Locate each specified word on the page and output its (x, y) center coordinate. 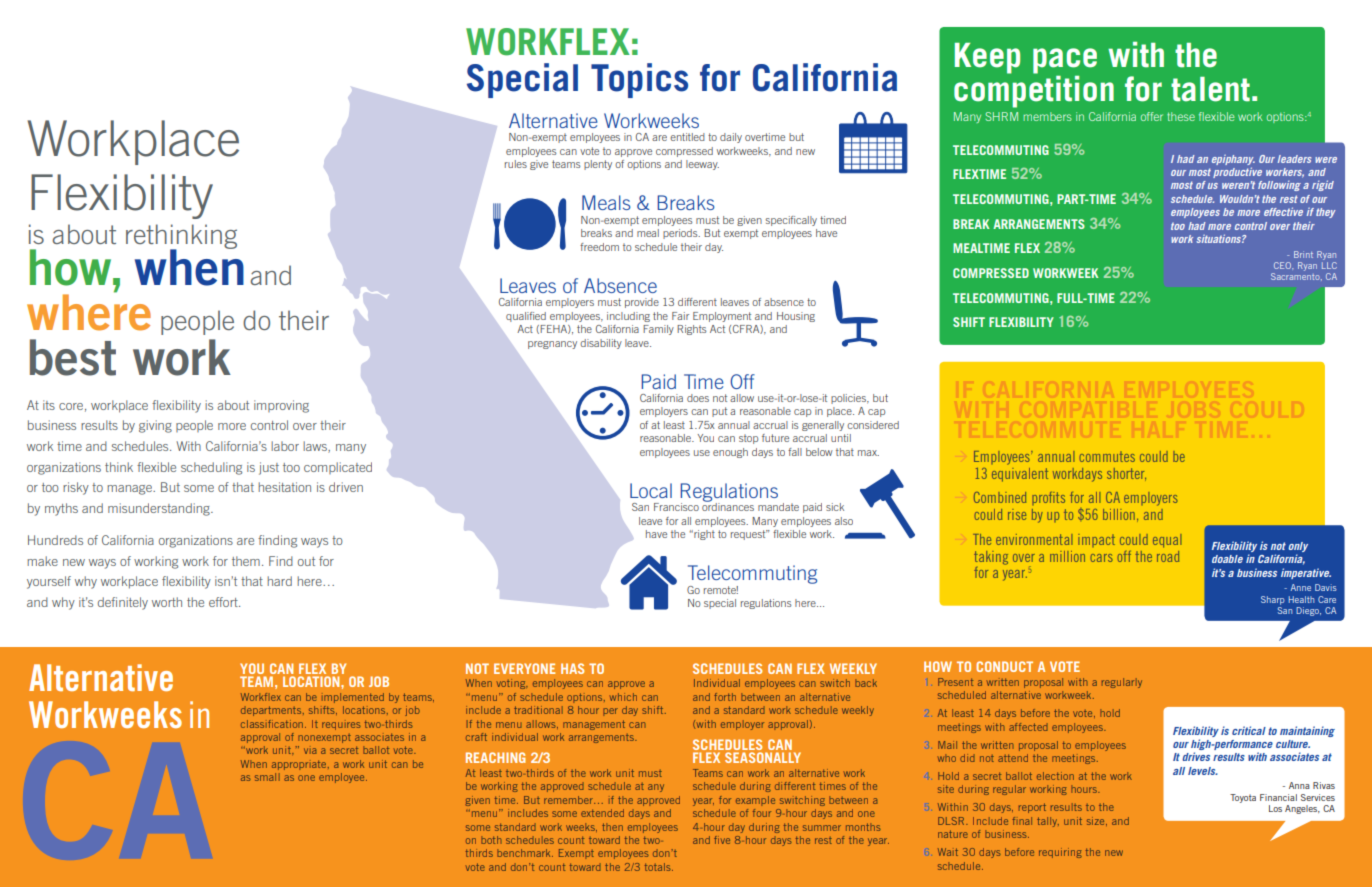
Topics (639, 80)
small (267, 777)
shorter (1126, 474)
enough (730, 453)
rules (516, 164)
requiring (1060, 853)
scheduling (211, 468)
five (722, 840)
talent (1210, 89)
